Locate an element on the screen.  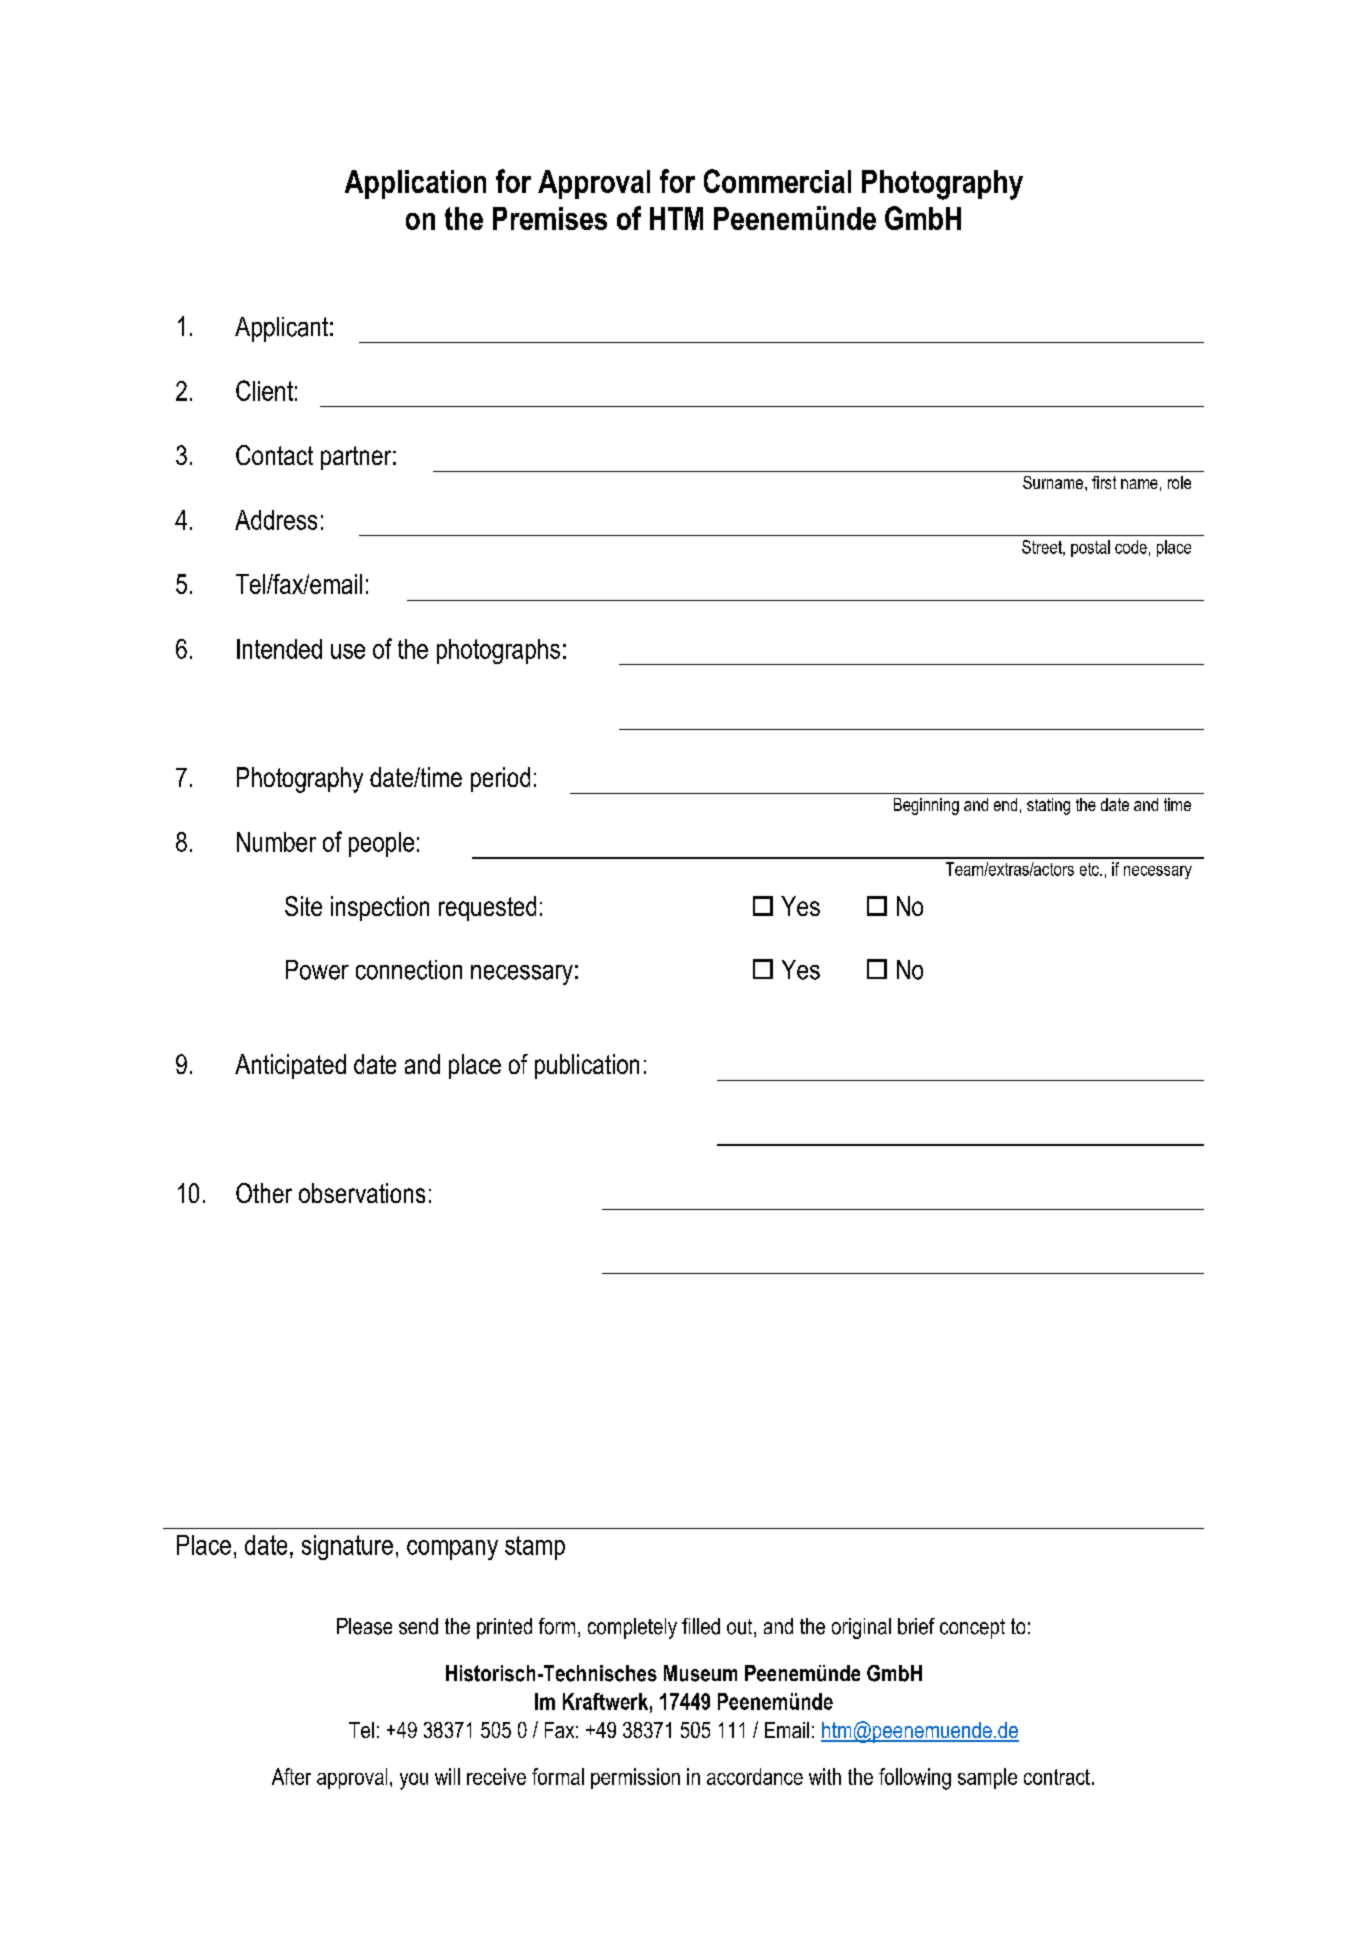
etc is located at coordinates (1090, 869).
